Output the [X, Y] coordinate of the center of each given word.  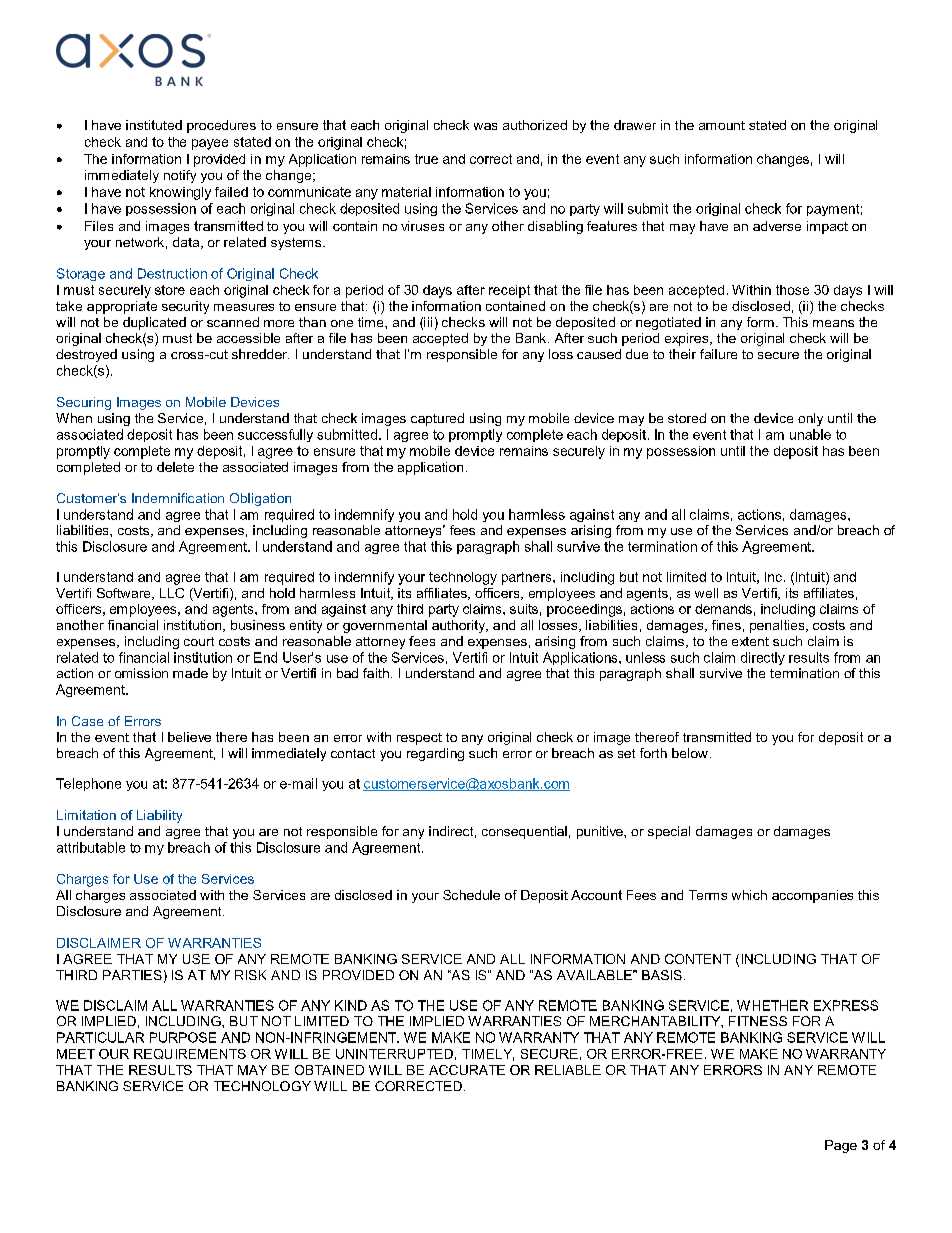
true [426, 159]
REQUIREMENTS [190, 1054]
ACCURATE [467, 1070]
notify [180, 176]
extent [750, 641]
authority [460, 626]
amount [722, 125]
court [199, 641]
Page [841, 1146]
